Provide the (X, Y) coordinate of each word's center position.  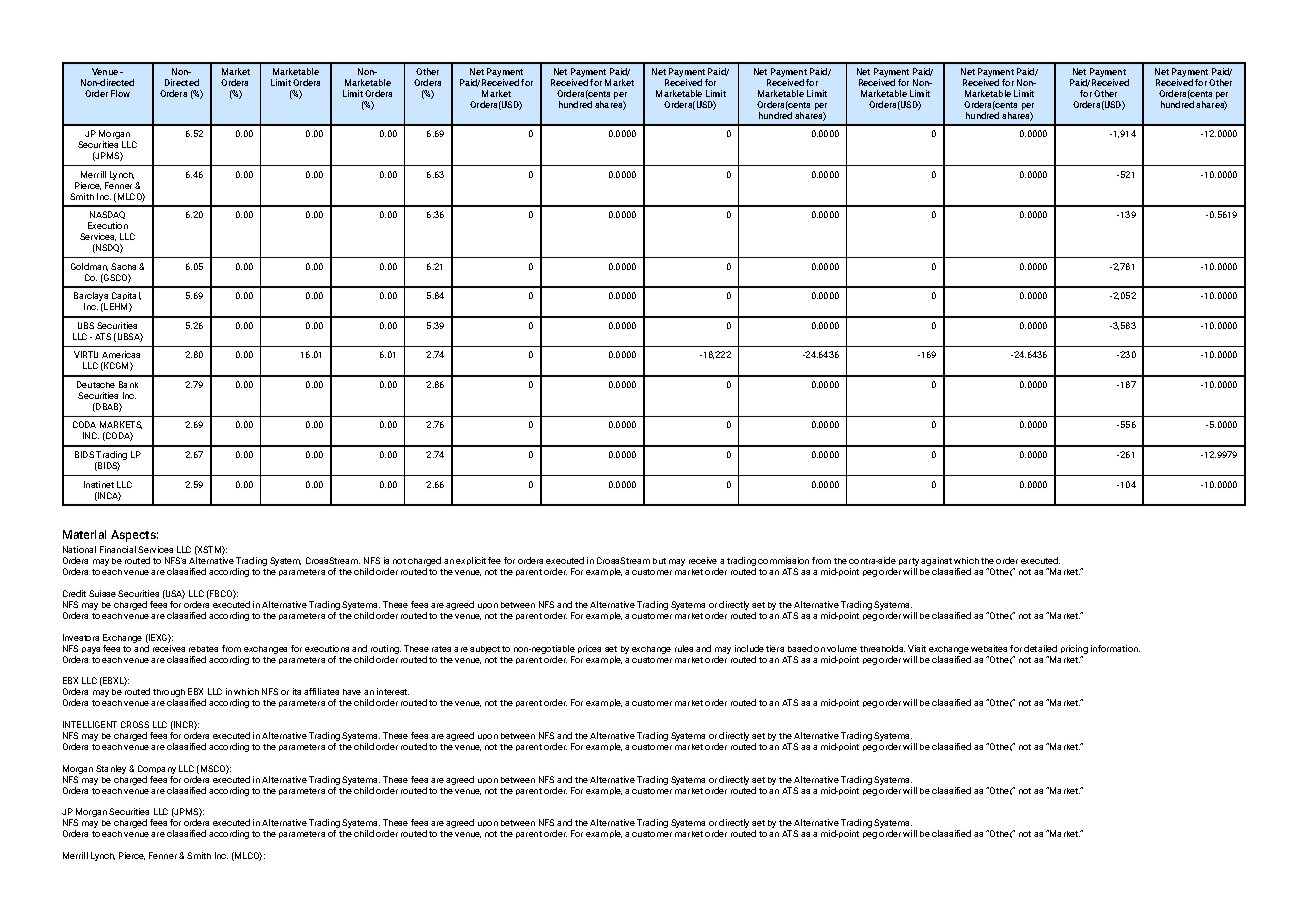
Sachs (123, 266)
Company (157, 771)
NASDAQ (107, 215)
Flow (120, 93)
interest (393, 691)
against (936, 563)
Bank (128, 384)
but (659, 561)
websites (989, 648)
